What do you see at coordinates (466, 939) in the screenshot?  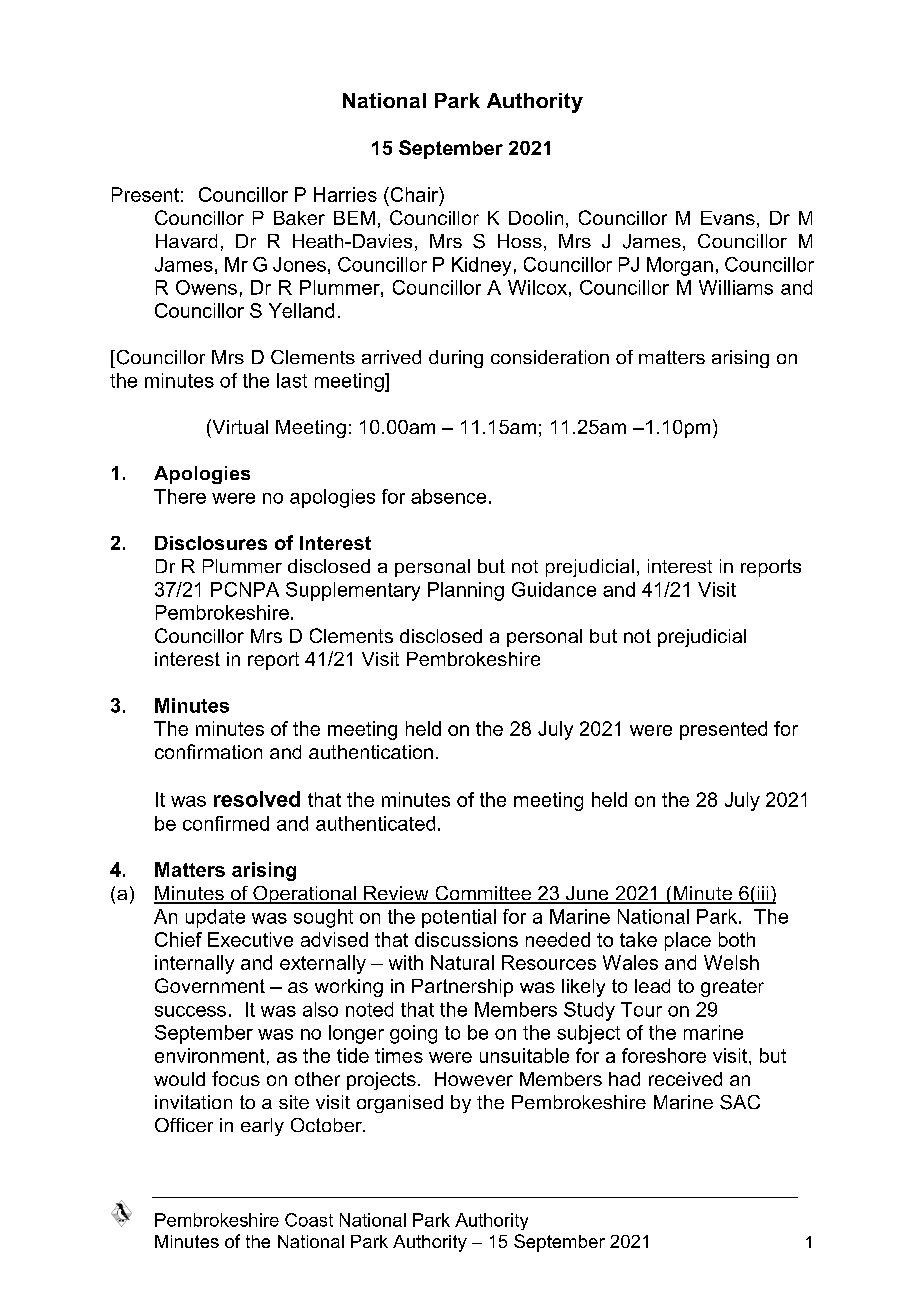 I see `discussions` at bounding box center [466, 939].
